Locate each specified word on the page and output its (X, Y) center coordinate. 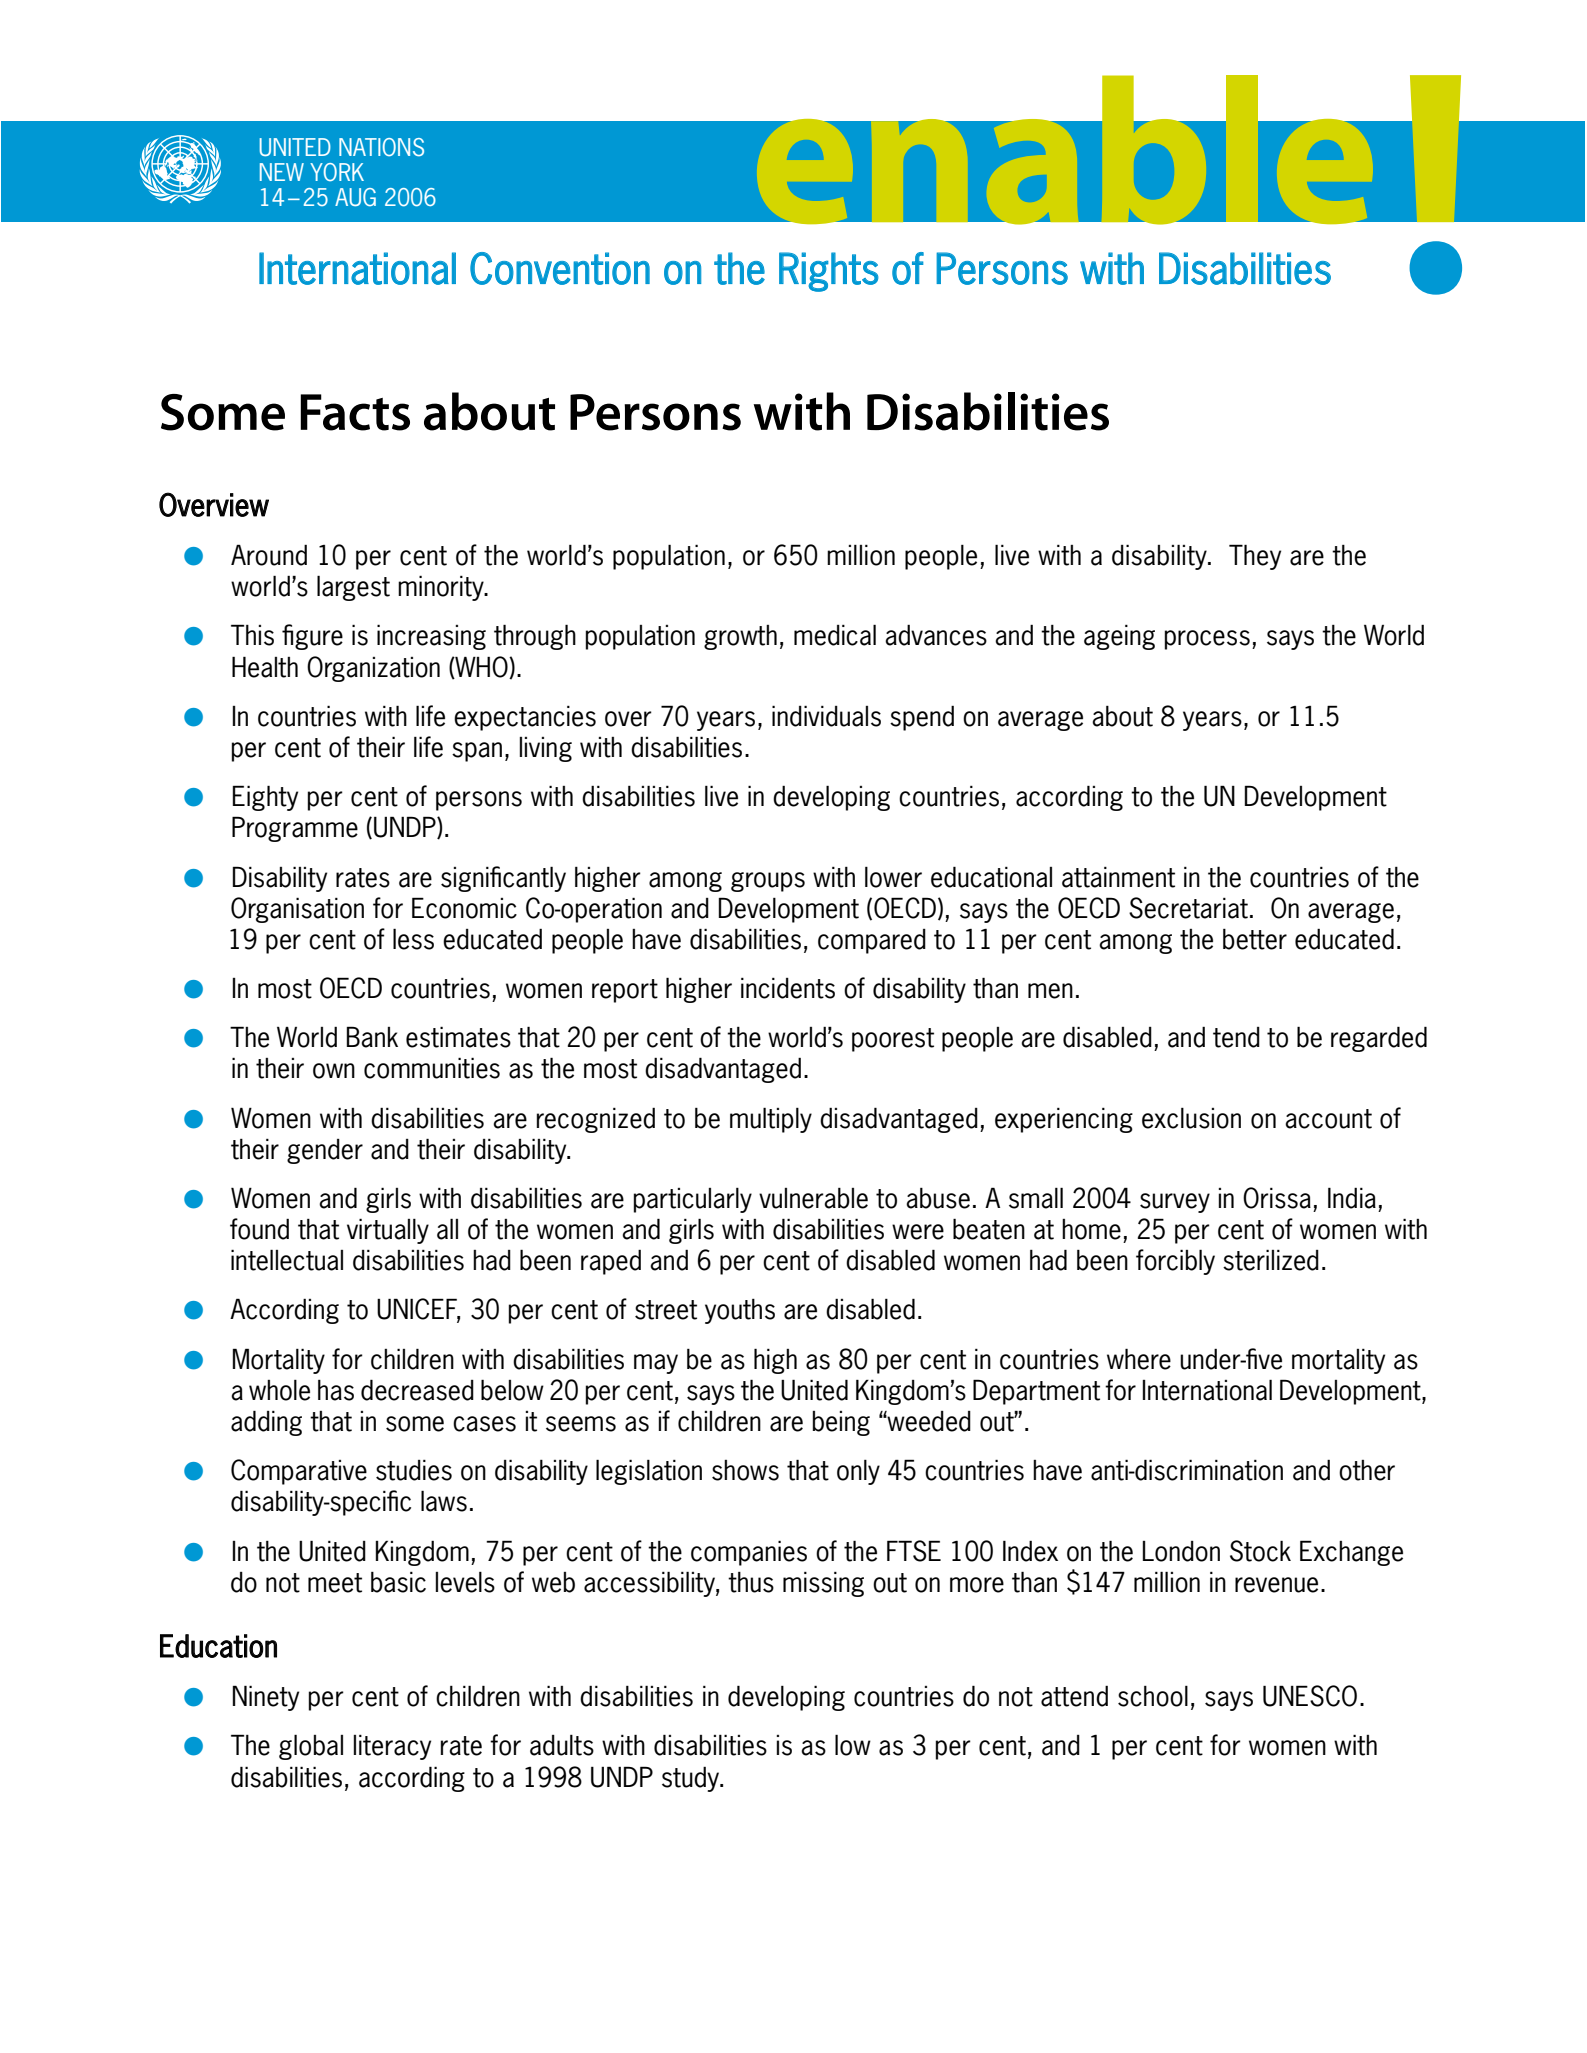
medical (835, 635)
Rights (829, 272)
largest (353, 588)
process (1207, 640)
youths (740, 1311)
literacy (392, 1747)
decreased (417, 1390)
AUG (355, 197)
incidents (788, 988)
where (1139, 1359)
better (1255, 939)
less (413, 939)
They (1255, 557)
